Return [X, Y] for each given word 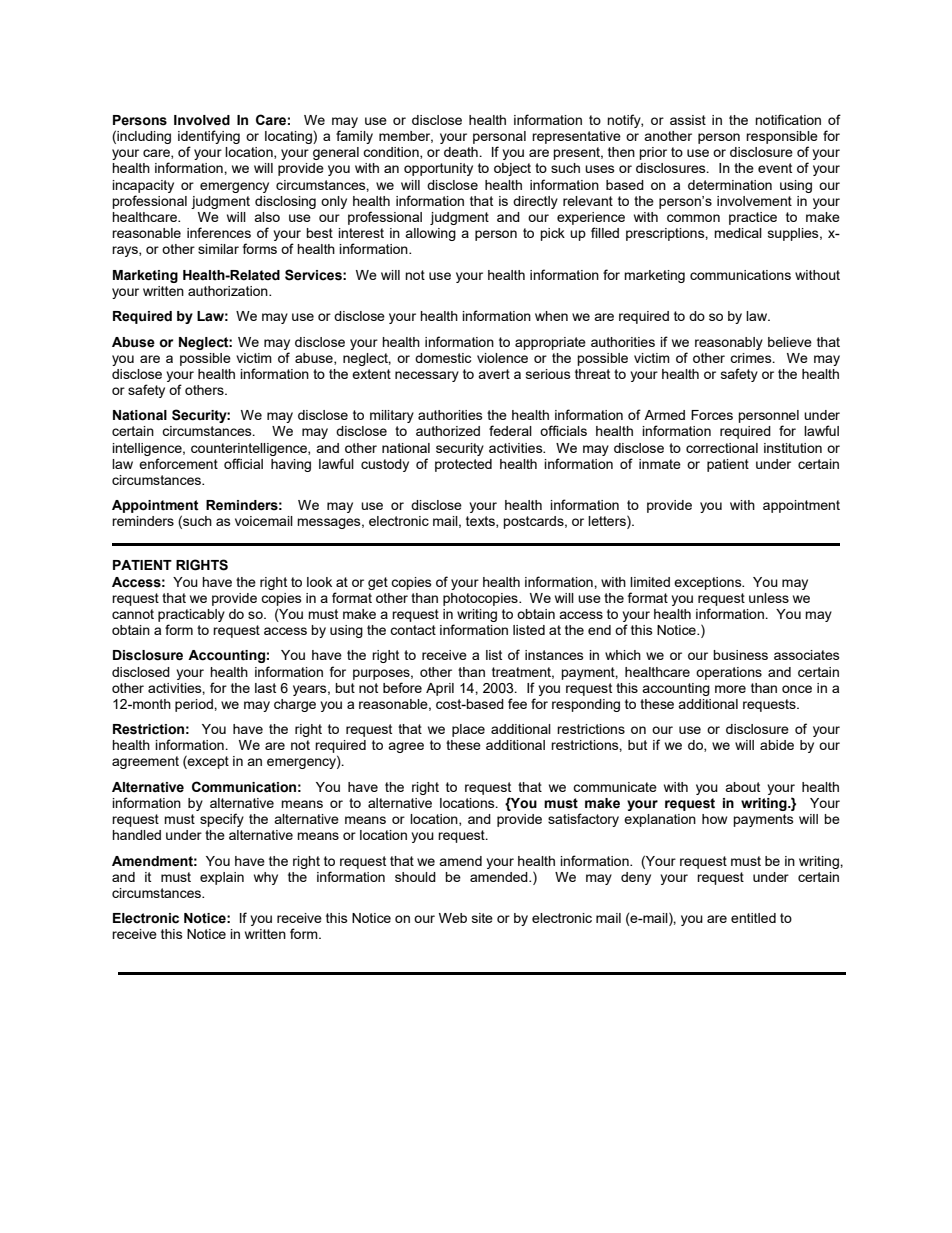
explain [222, 878]
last [265, 688]
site [482, 918]
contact [413, 630]
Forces [712, 415]
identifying [209, 138]
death [462, 152]
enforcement [178, 463]
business [740, 655]
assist [688, 120]
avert [494, 374]
